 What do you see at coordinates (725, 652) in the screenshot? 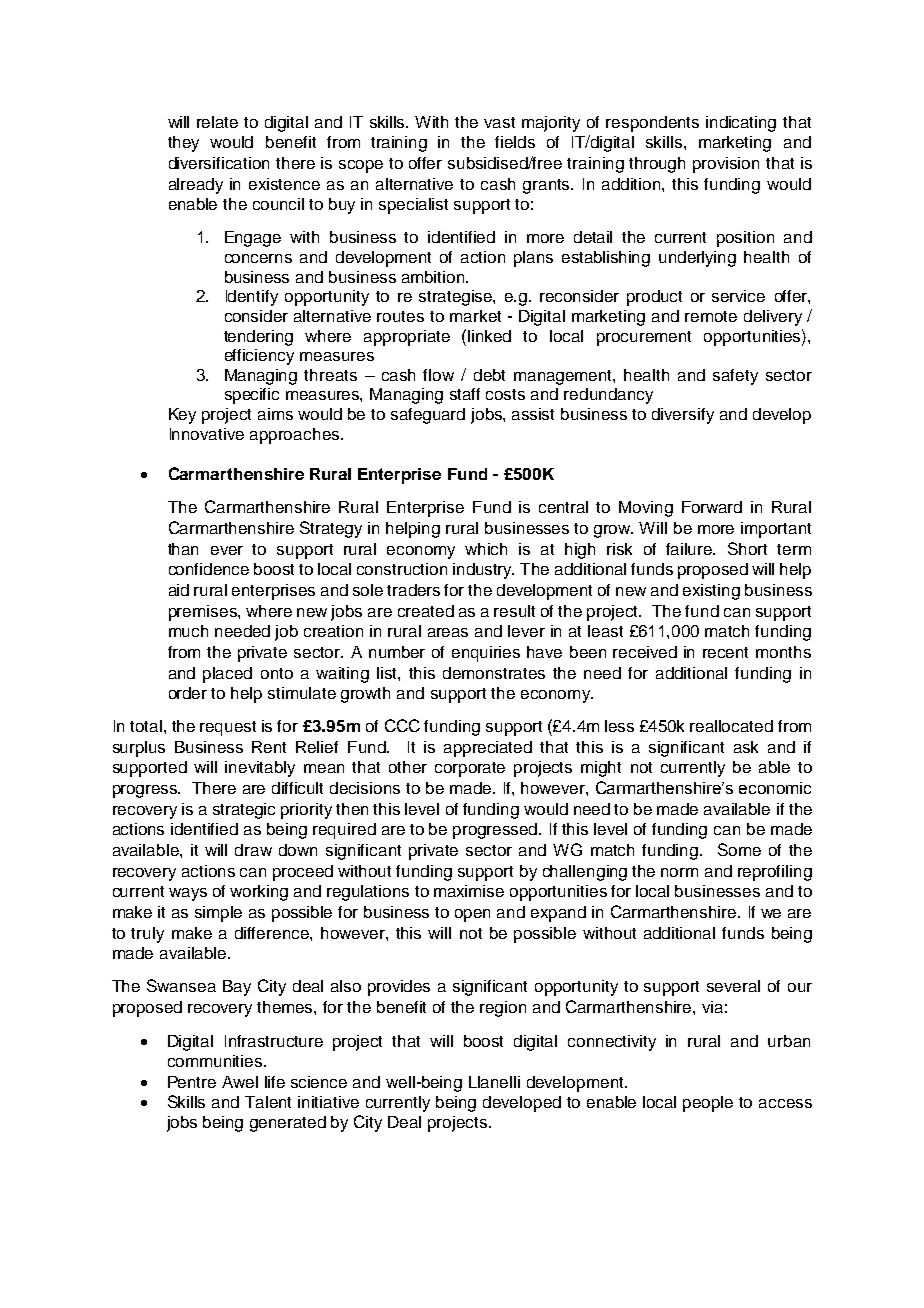
I see `recent` at bounding box center [725, 652].
